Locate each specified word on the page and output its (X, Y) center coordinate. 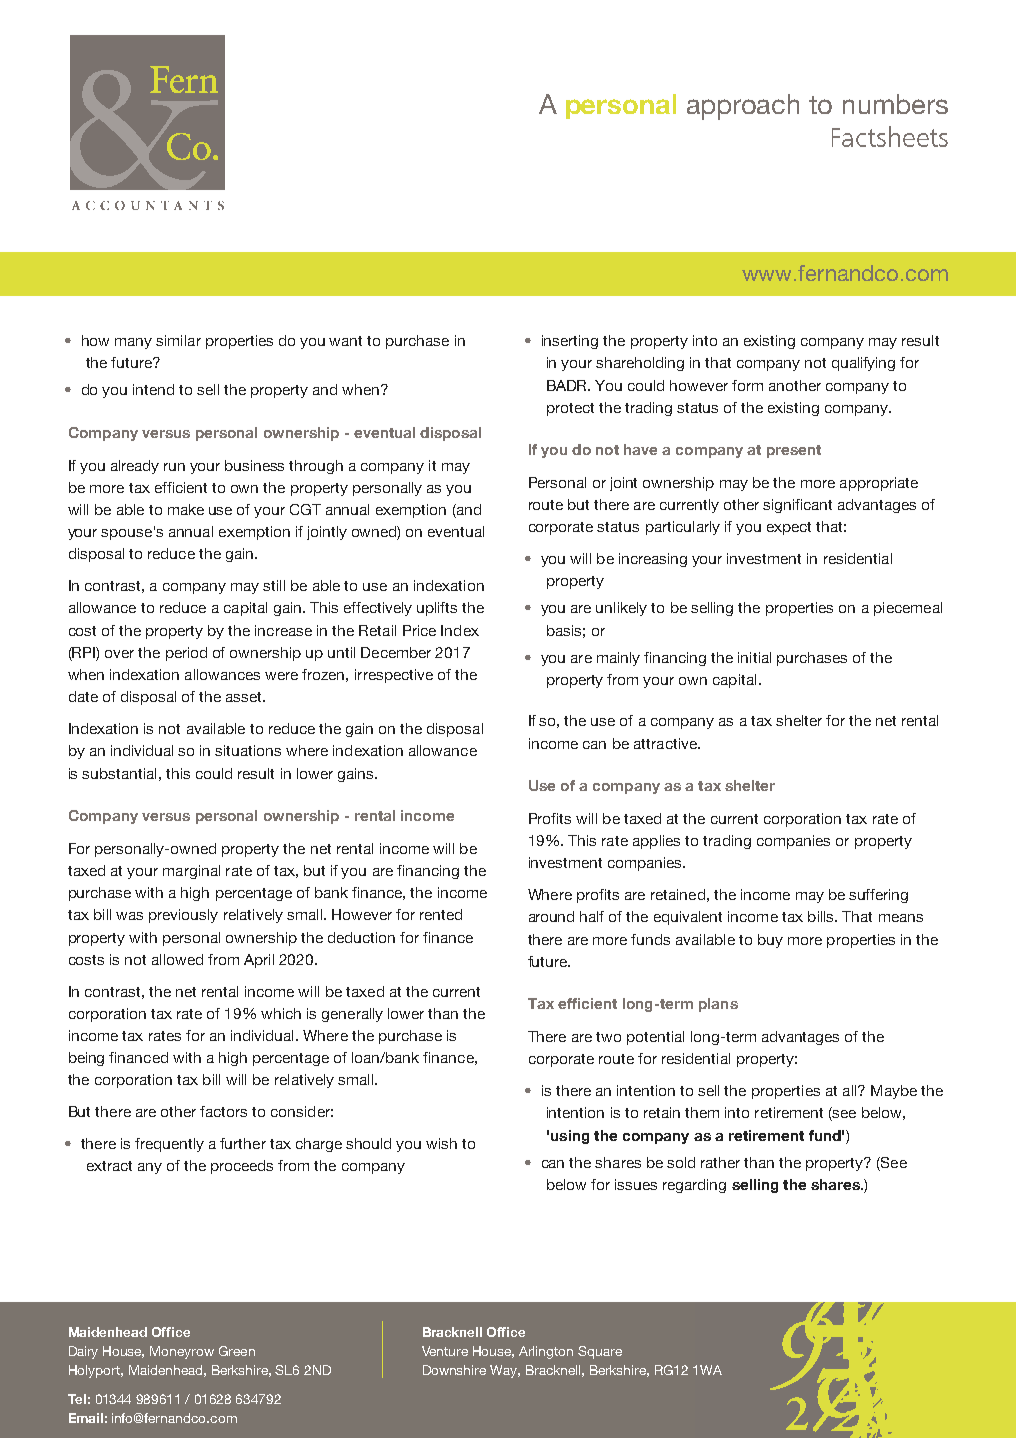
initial (754, 657)
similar (178, 340)
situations (248, 750)
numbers (895, 104)
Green (237, 1351)
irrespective (394, 676)
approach (743, 107)
